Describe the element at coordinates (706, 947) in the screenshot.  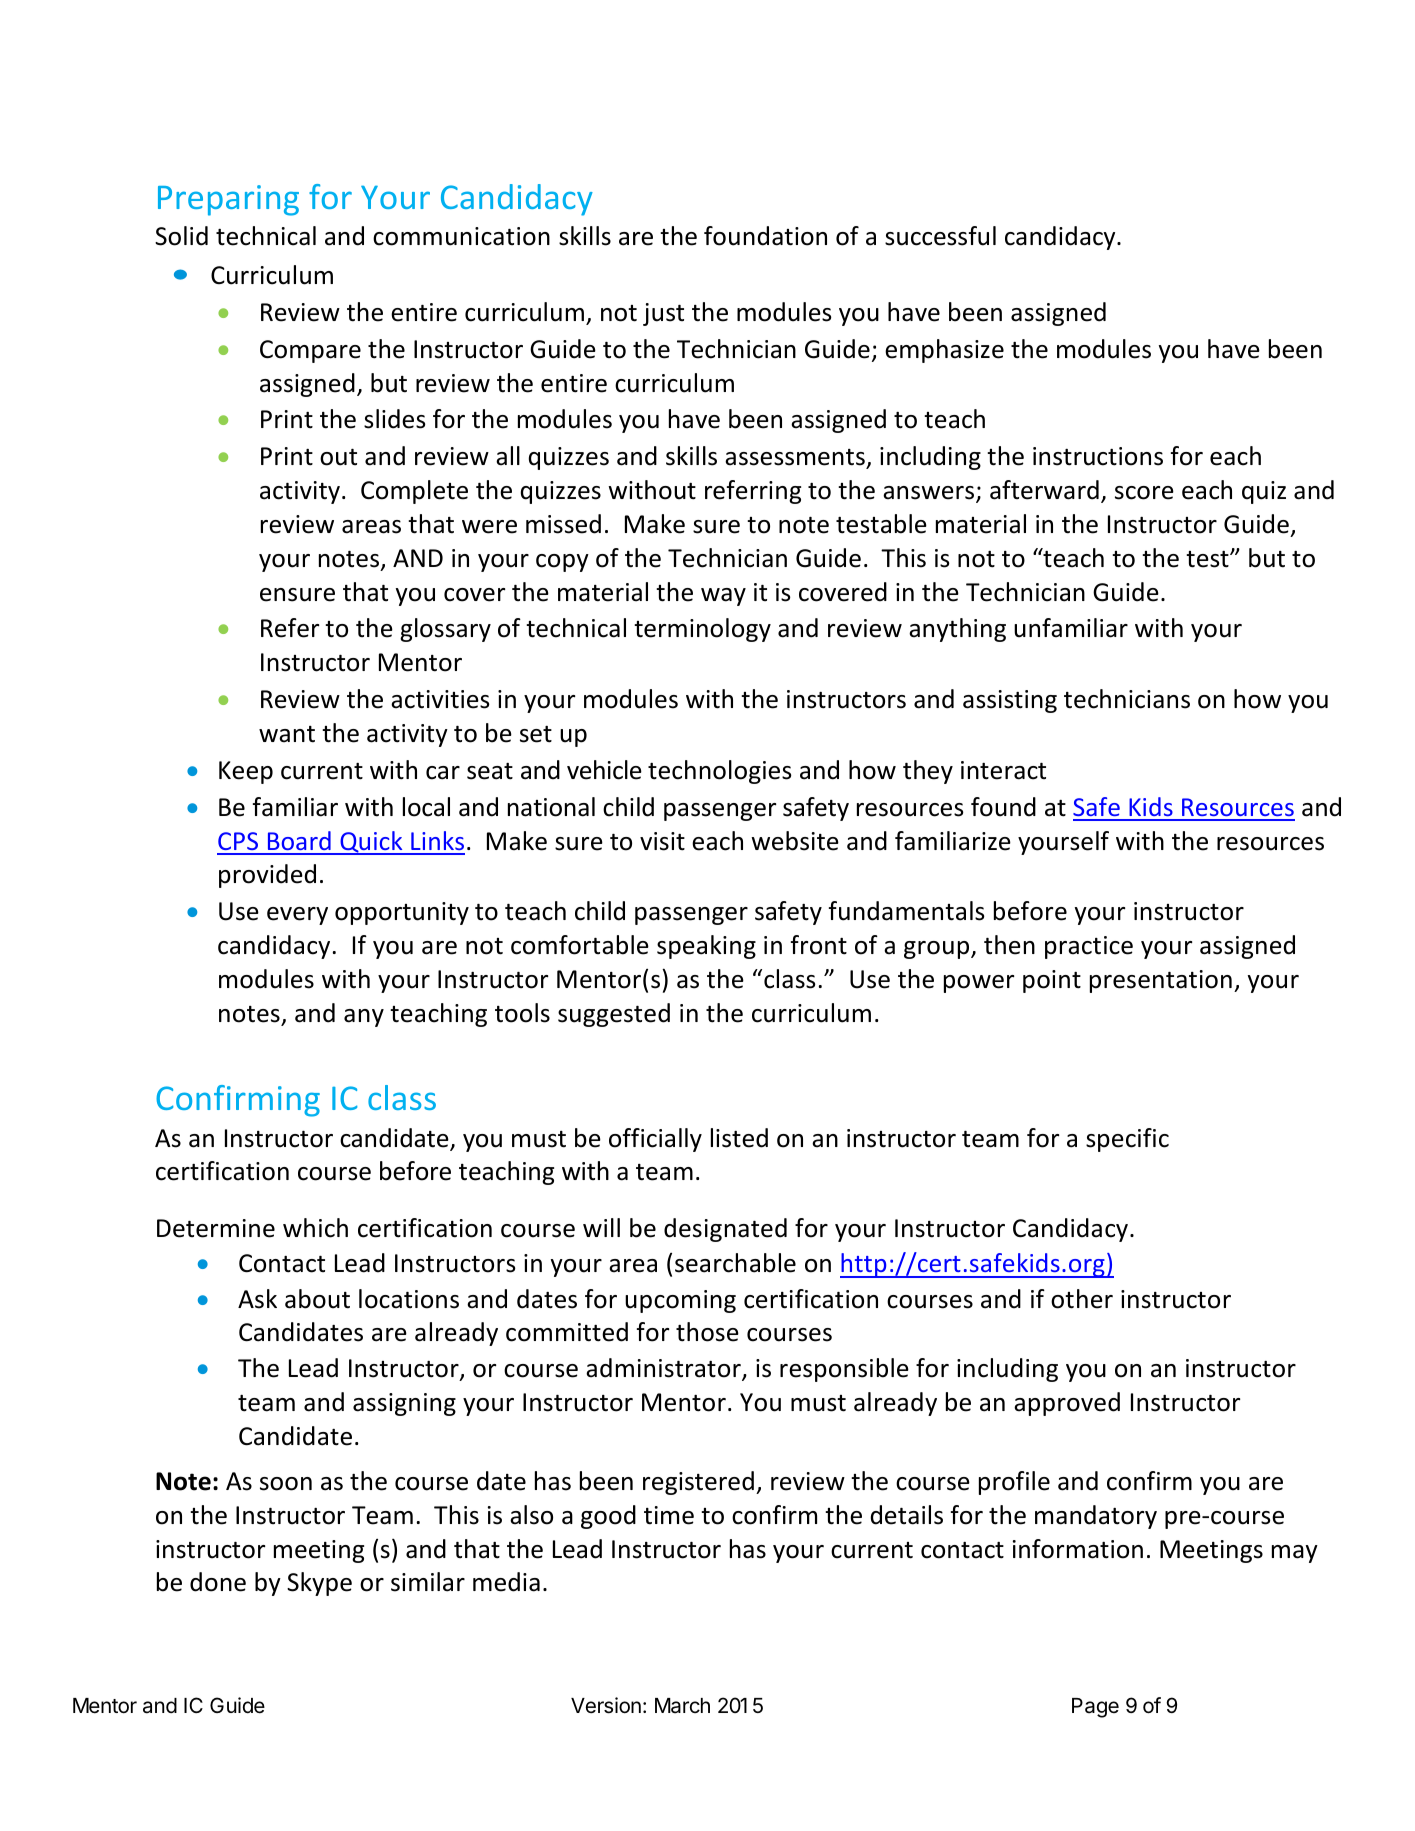
I see `speaking` at that location.
